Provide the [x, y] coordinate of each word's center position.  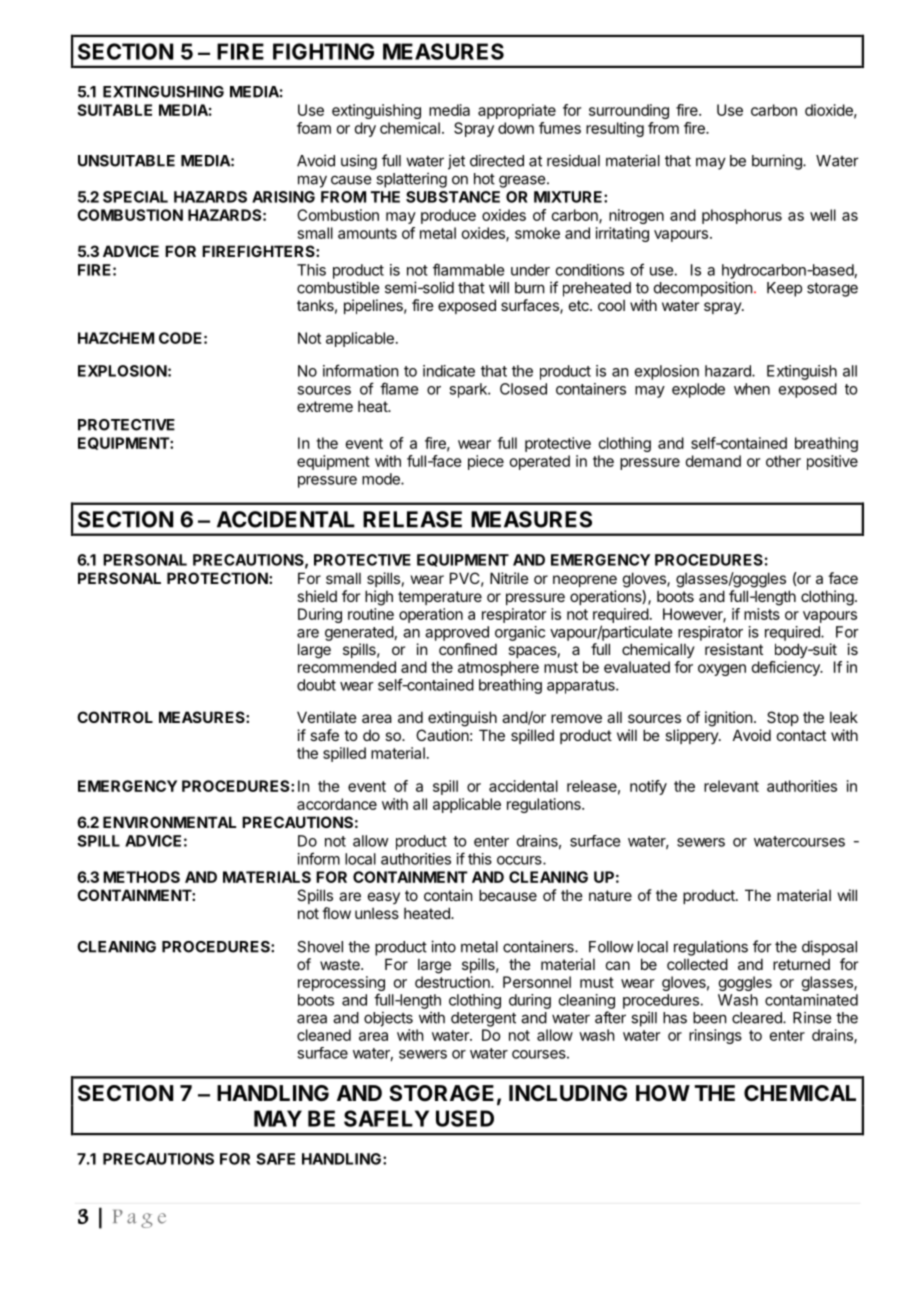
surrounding [629, 111]
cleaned [324, 1035]
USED [465, 1118]
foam [314, 128]
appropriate [517, 111]
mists [762, 614]
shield [317, 596]
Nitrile [509, 578]
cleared [758, 1018]
